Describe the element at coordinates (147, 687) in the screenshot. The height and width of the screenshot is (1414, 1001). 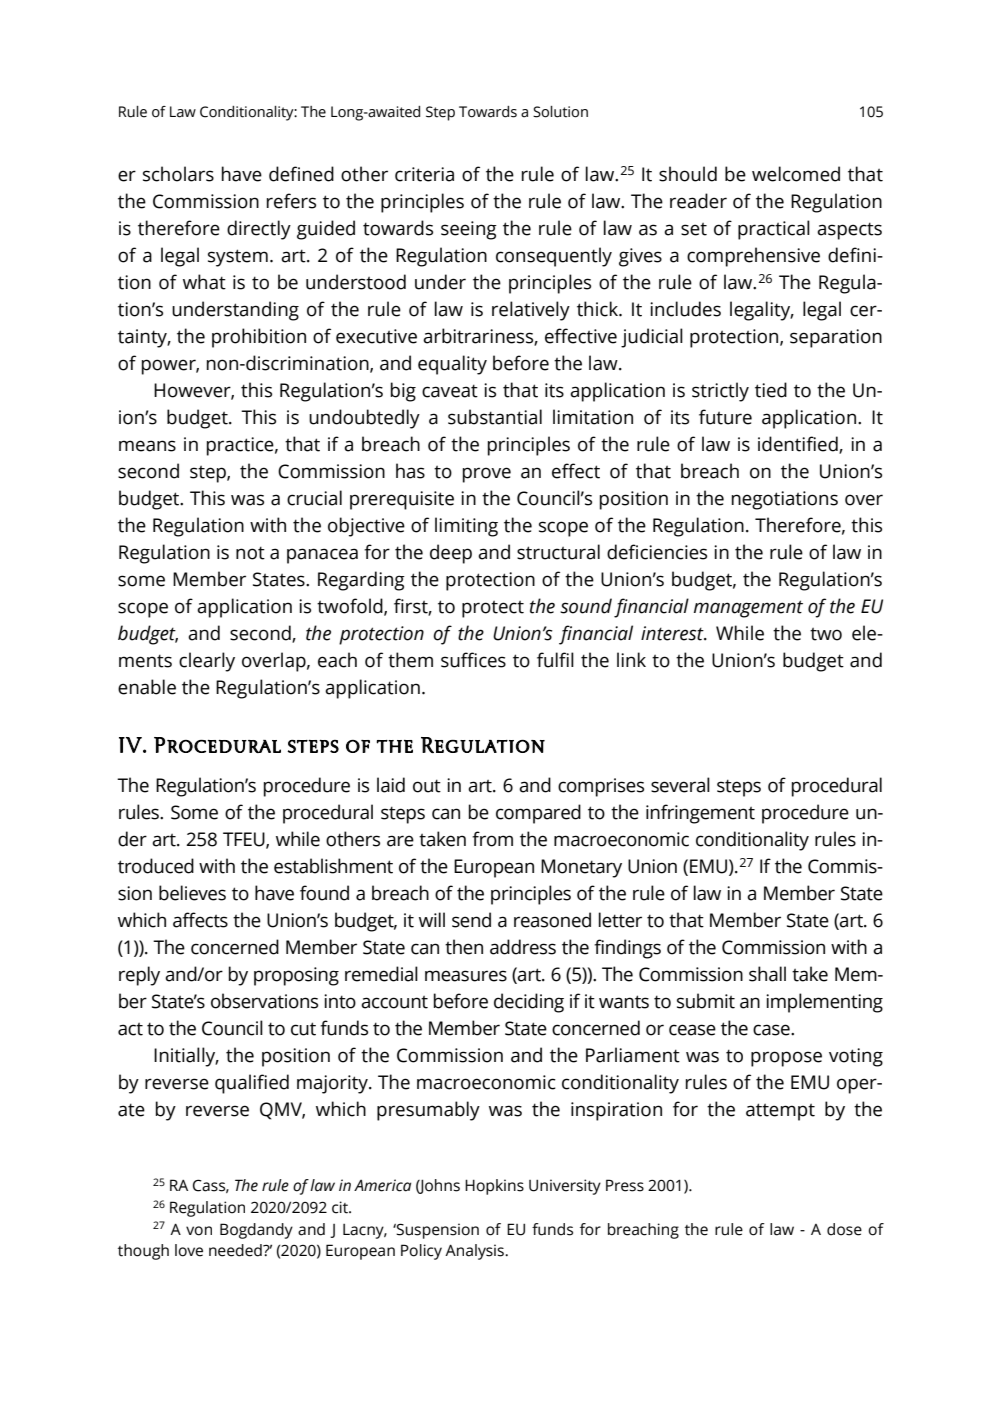
I see `enable` at that location.
